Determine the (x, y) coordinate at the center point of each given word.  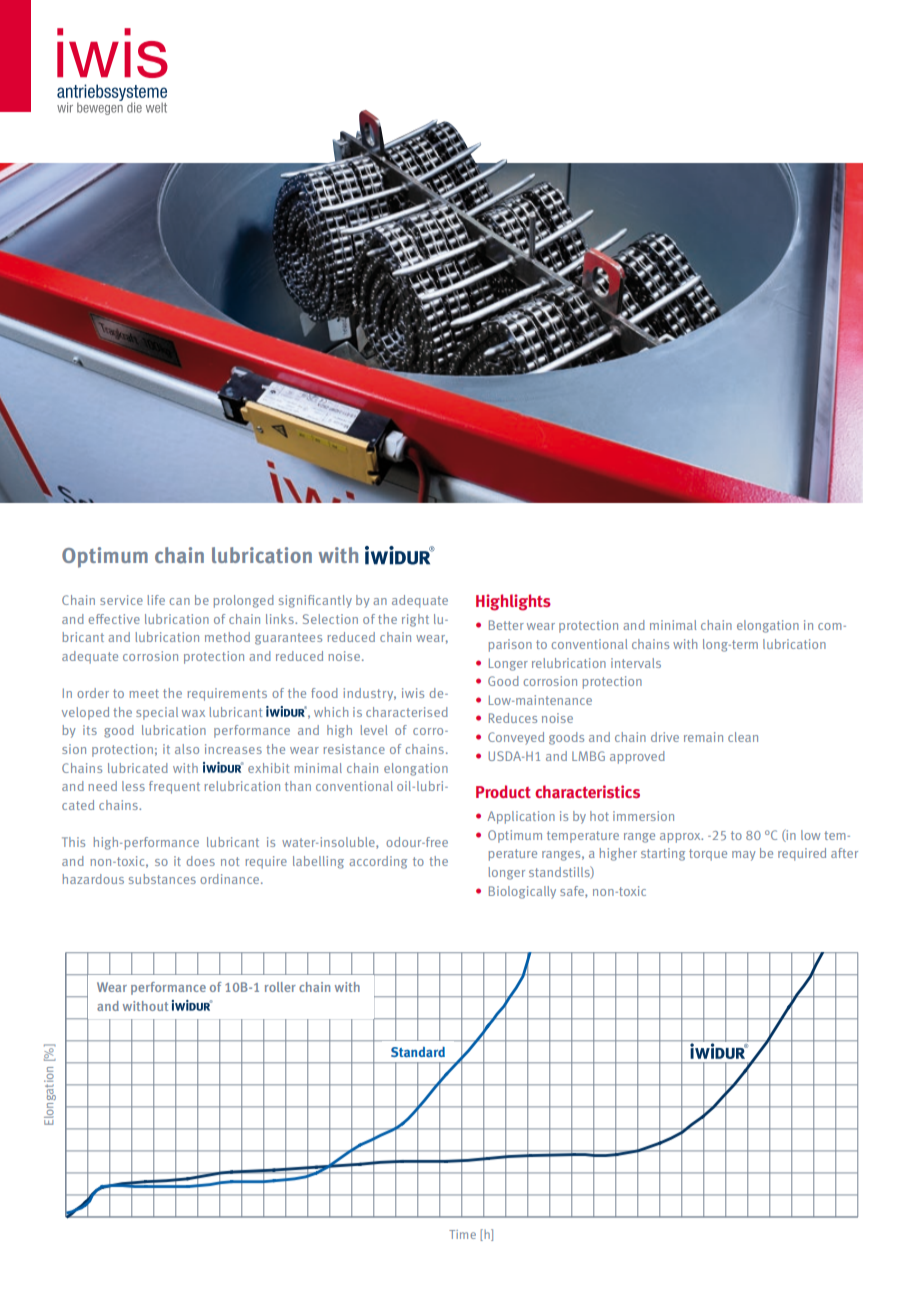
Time (462, 1234)
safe (573, 892)
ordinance (231, 879)
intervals (636, 663)
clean (743, 737)
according (378, 862)
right (415, 620)
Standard (418, 1052)
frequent (174, 787)
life (156, 600)
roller (280, 987)
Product (503, 791)
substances (162, 879)
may (744, 856)
